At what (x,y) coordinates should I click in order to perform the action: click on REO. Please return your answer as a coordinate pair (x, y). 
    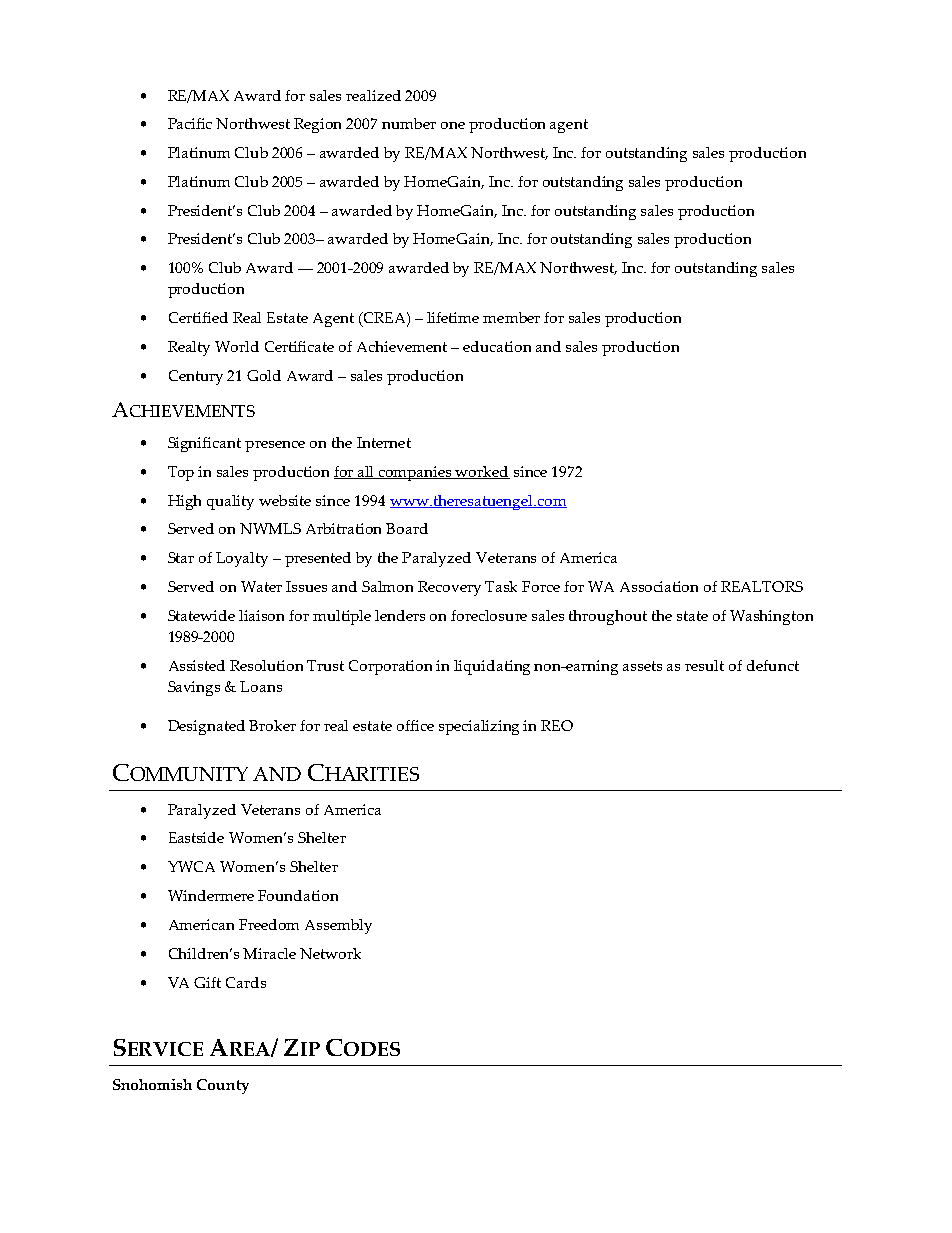
    Looking at the image, I should click on (557, 725).
